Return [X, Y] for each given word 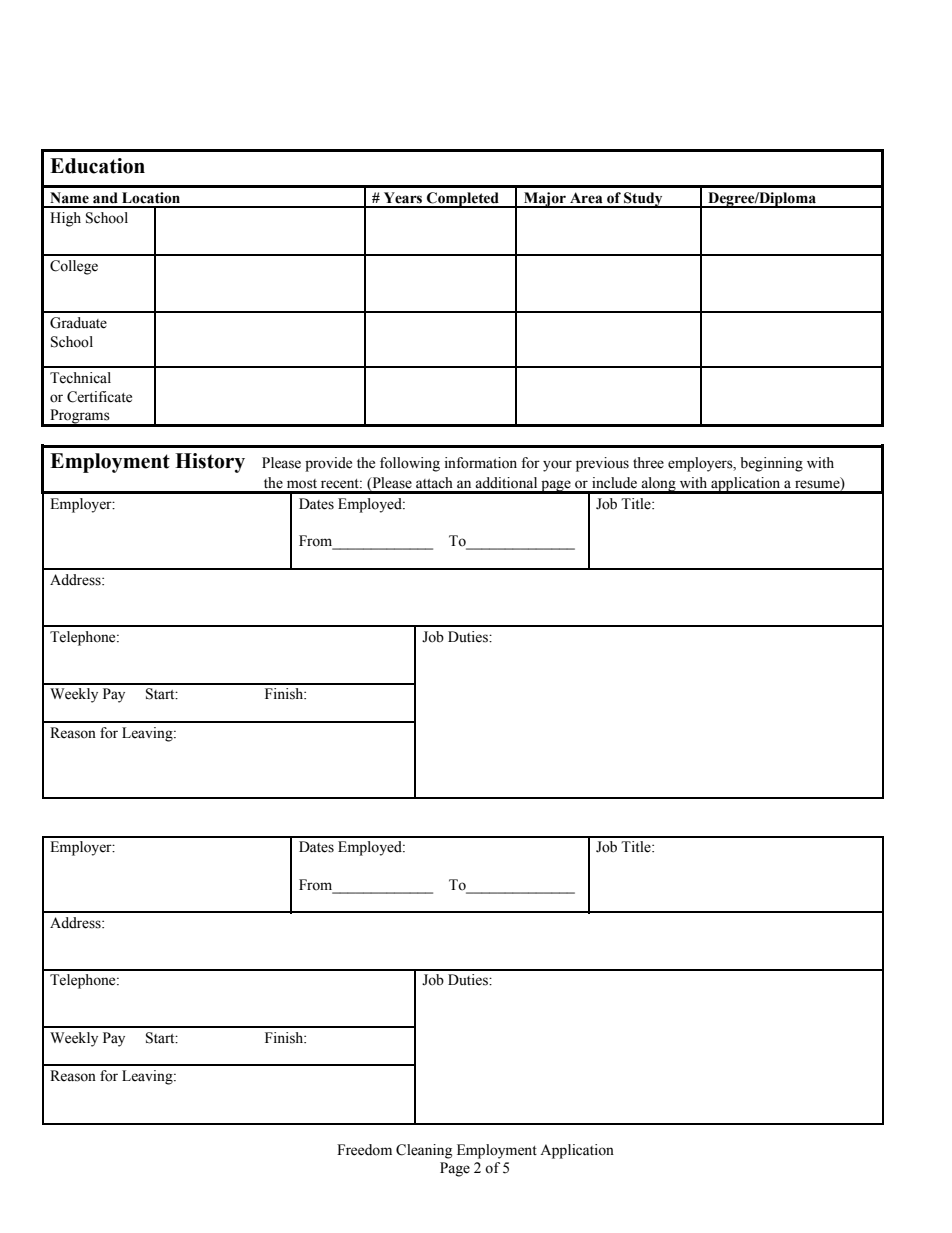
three [648, 463]
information [481, 463]
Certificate [99, 397]
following [410, 464]
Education [97, 166]
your [557, 466]
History [210, 463]
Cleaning [424, 1151]
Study [643, 200]
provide [328, 464]
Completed [463, 200]
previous [602, 464]
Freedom [364, 1150]
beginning [771, 464]
